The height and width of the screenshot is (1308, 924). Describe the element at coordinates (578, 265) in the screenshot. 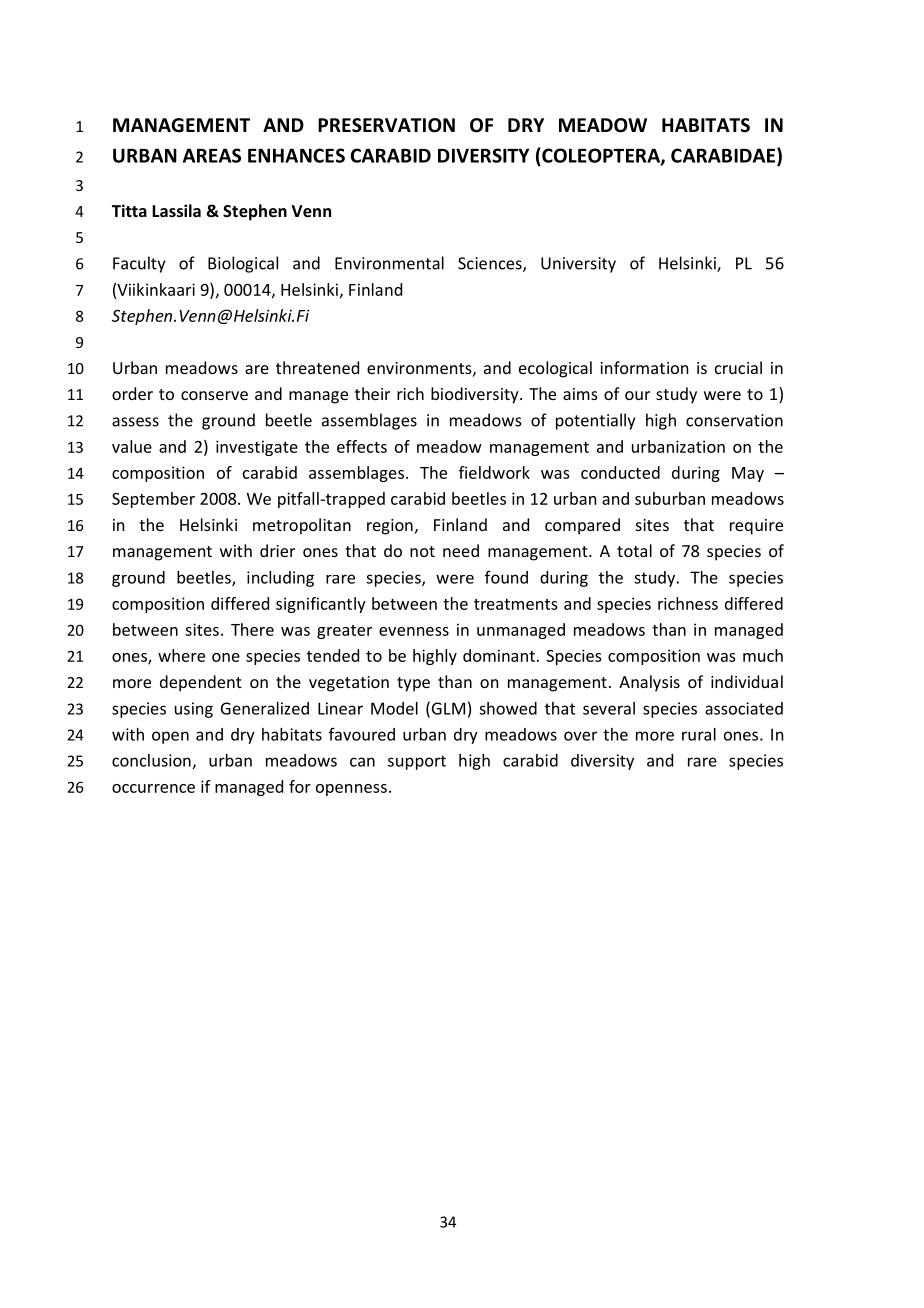

I see `University` at that location.
